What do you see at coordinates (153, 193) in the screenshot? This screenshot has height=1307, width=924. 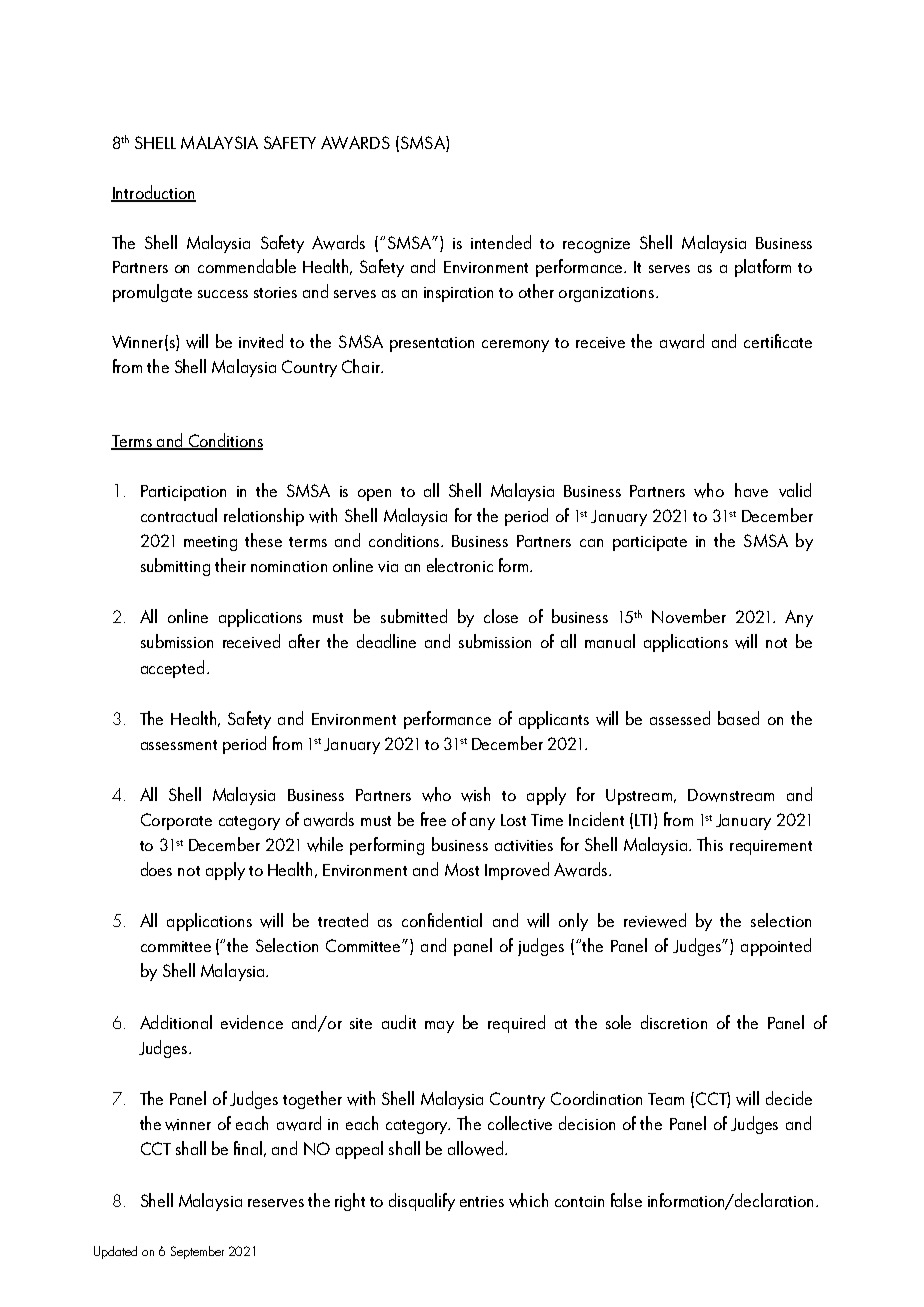 I see `Introduction` at bounding box center [153, 193].
